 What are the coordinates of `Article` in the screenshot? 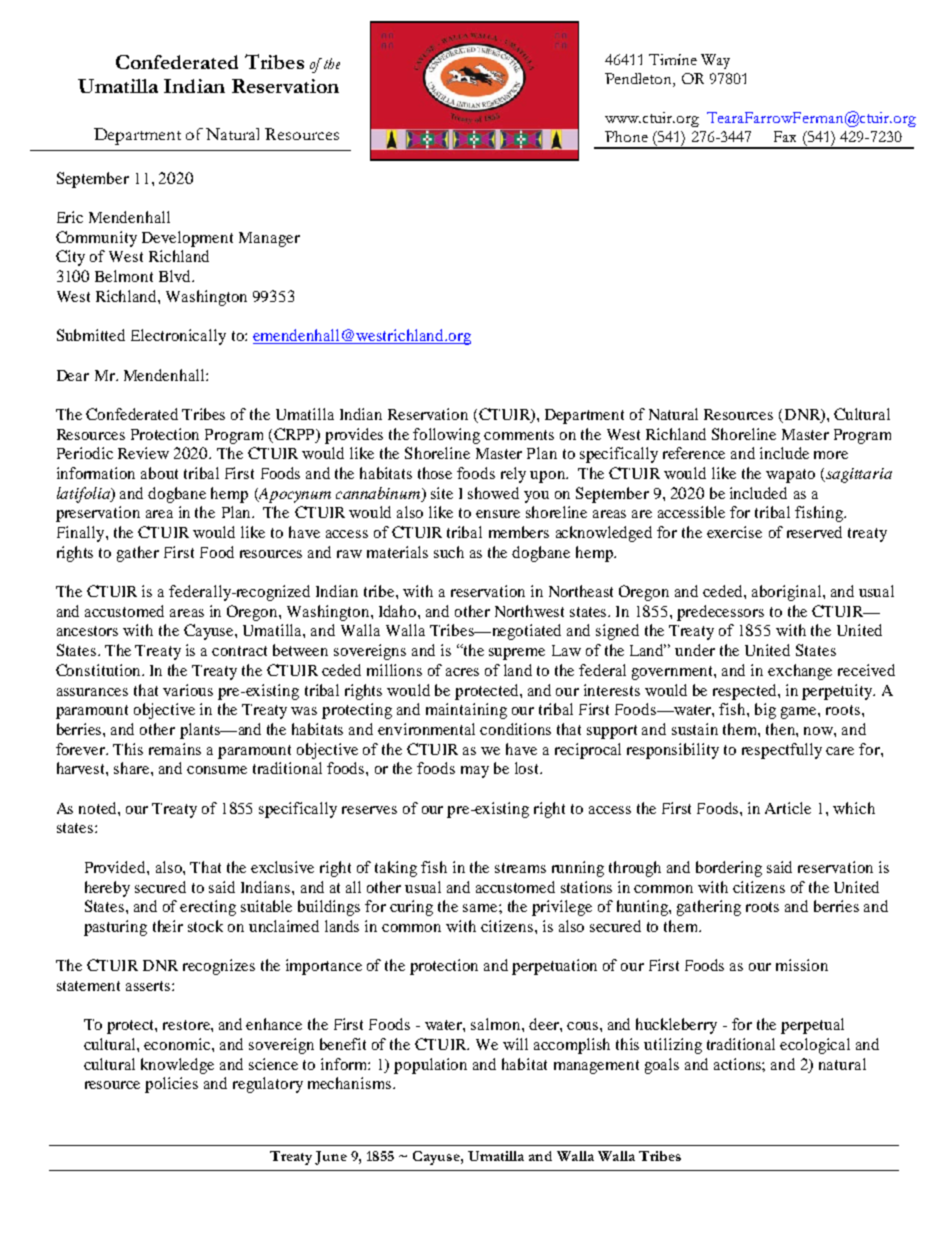 It's located at (788, 808).
